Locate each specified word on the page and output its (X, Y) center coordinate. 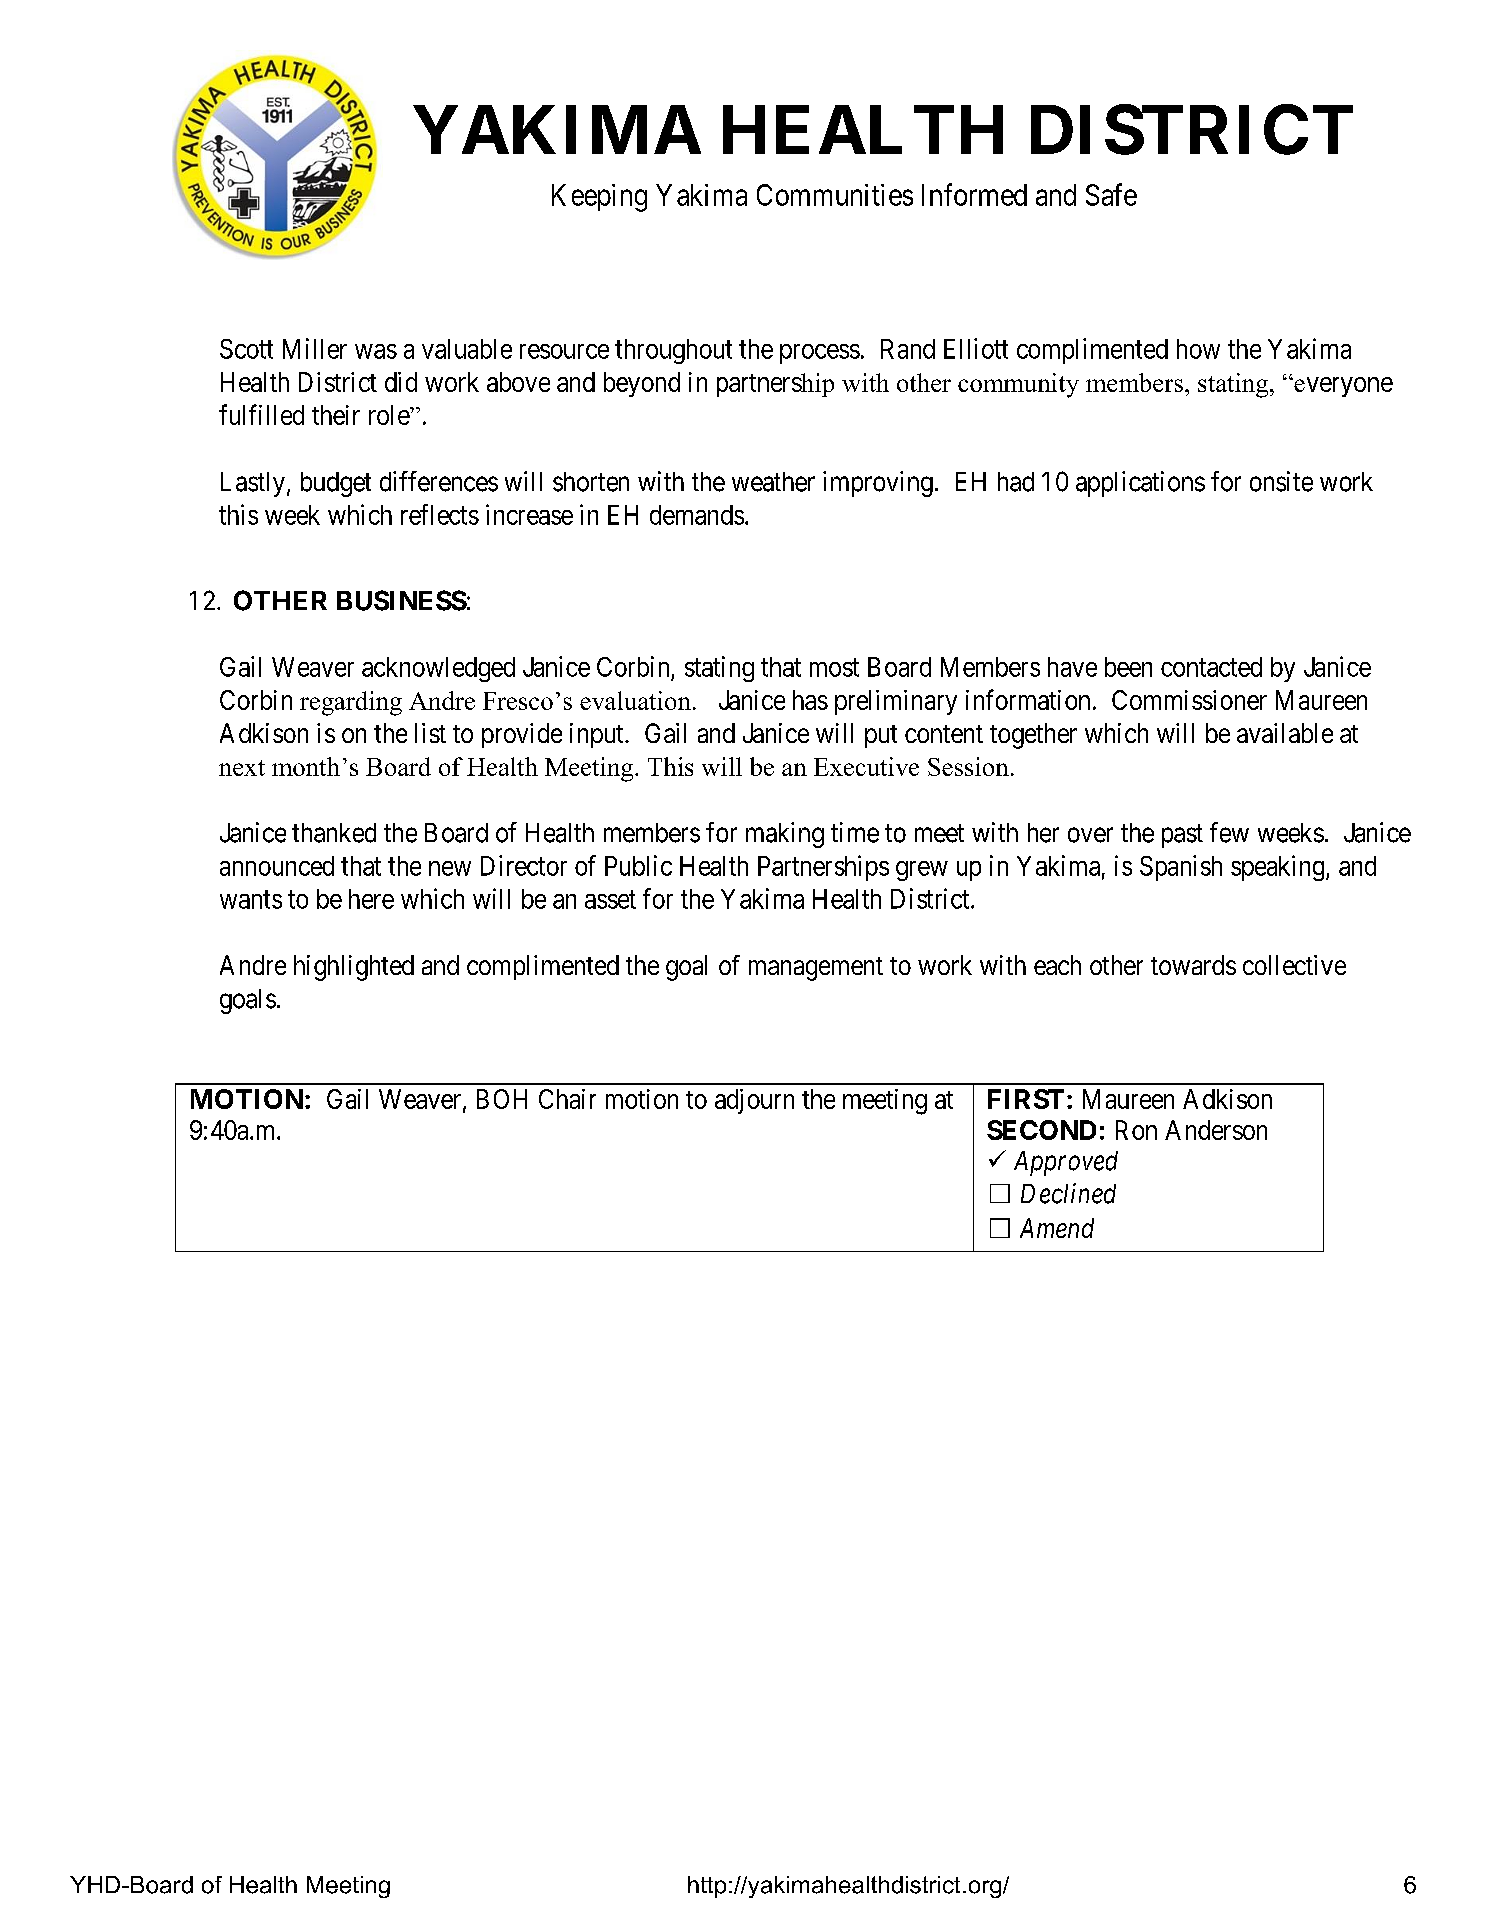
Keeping (599, 198)
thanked (334, 833)
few (1229, 832)
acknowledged (438, 669)
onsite (1281, 481)
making (785, 835)
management (816, 969)
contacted (1211, 667)
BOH (502, 1099)
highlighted (354, 968)
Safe (1111, 194)
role (390, 415)
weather (773, 482)
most (834, 667)
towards (1193, 965)
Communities (835, 195)
